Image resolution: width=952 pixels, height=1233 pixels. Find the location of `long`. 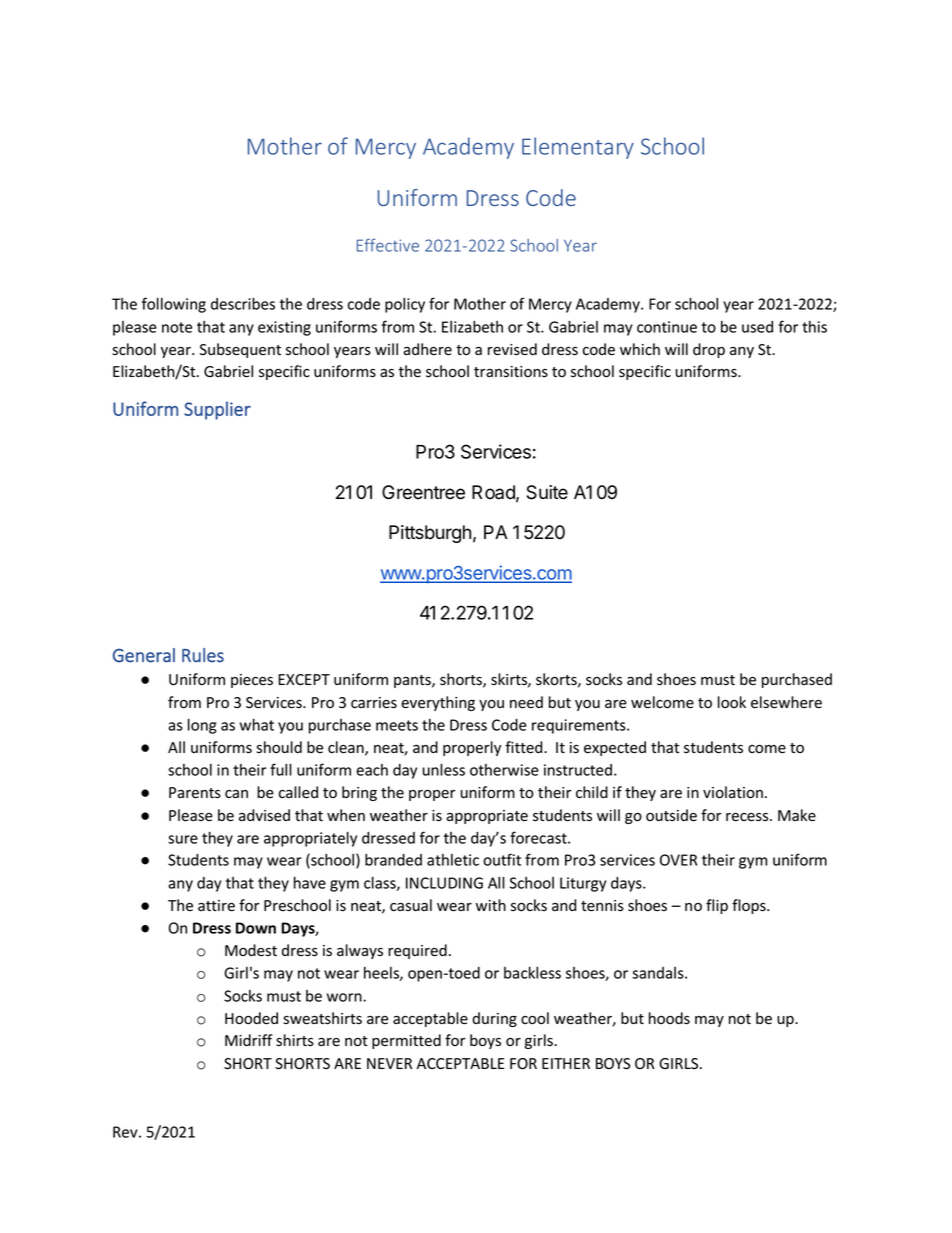

long is located at coordinates (202, 726).
